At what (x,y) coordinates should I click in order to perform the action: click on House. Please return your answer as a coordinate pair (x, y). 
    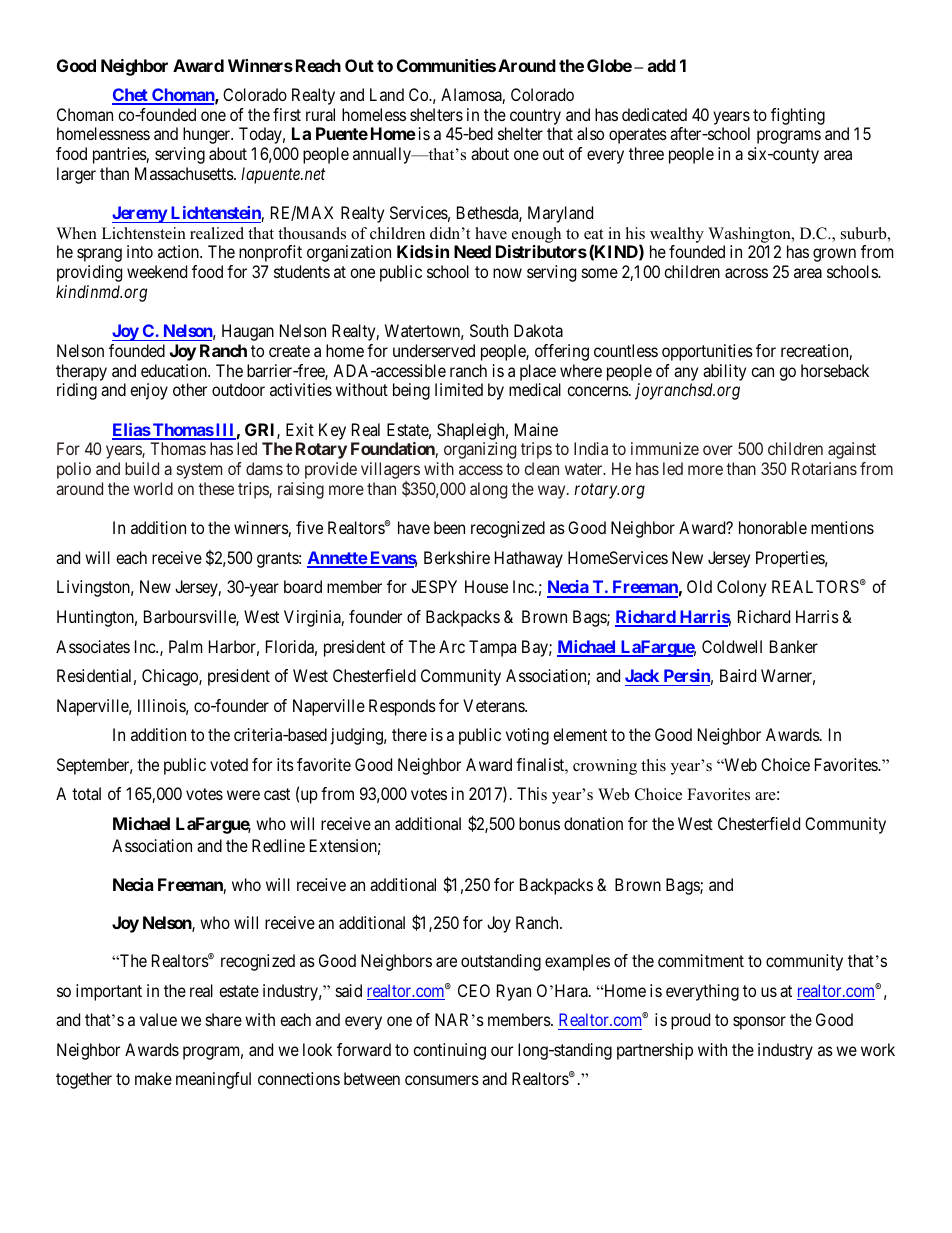
    Looking at the image, I should click on (486, 586).
